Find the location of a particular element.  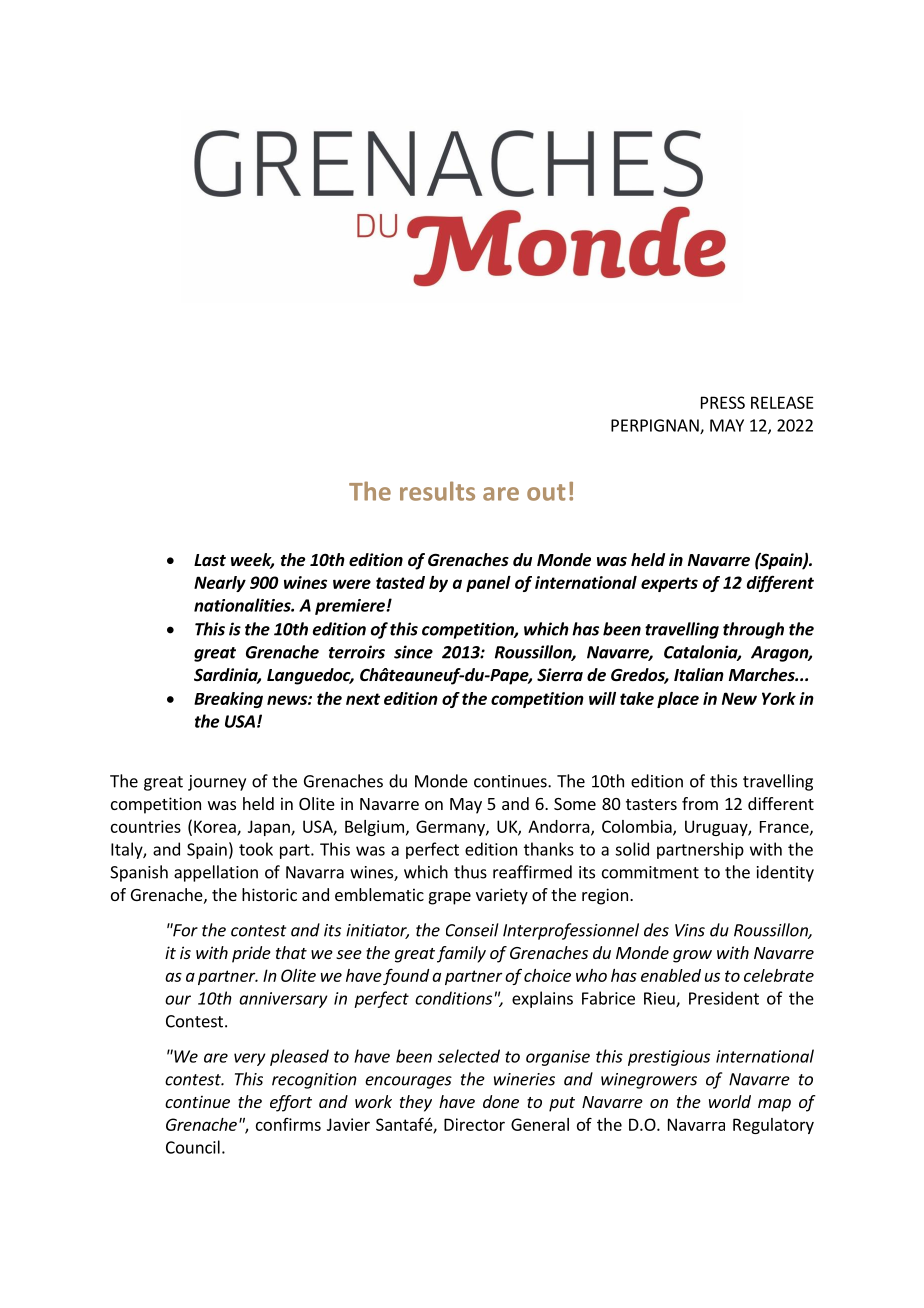

Germany is located at coordinates (451, 828).
